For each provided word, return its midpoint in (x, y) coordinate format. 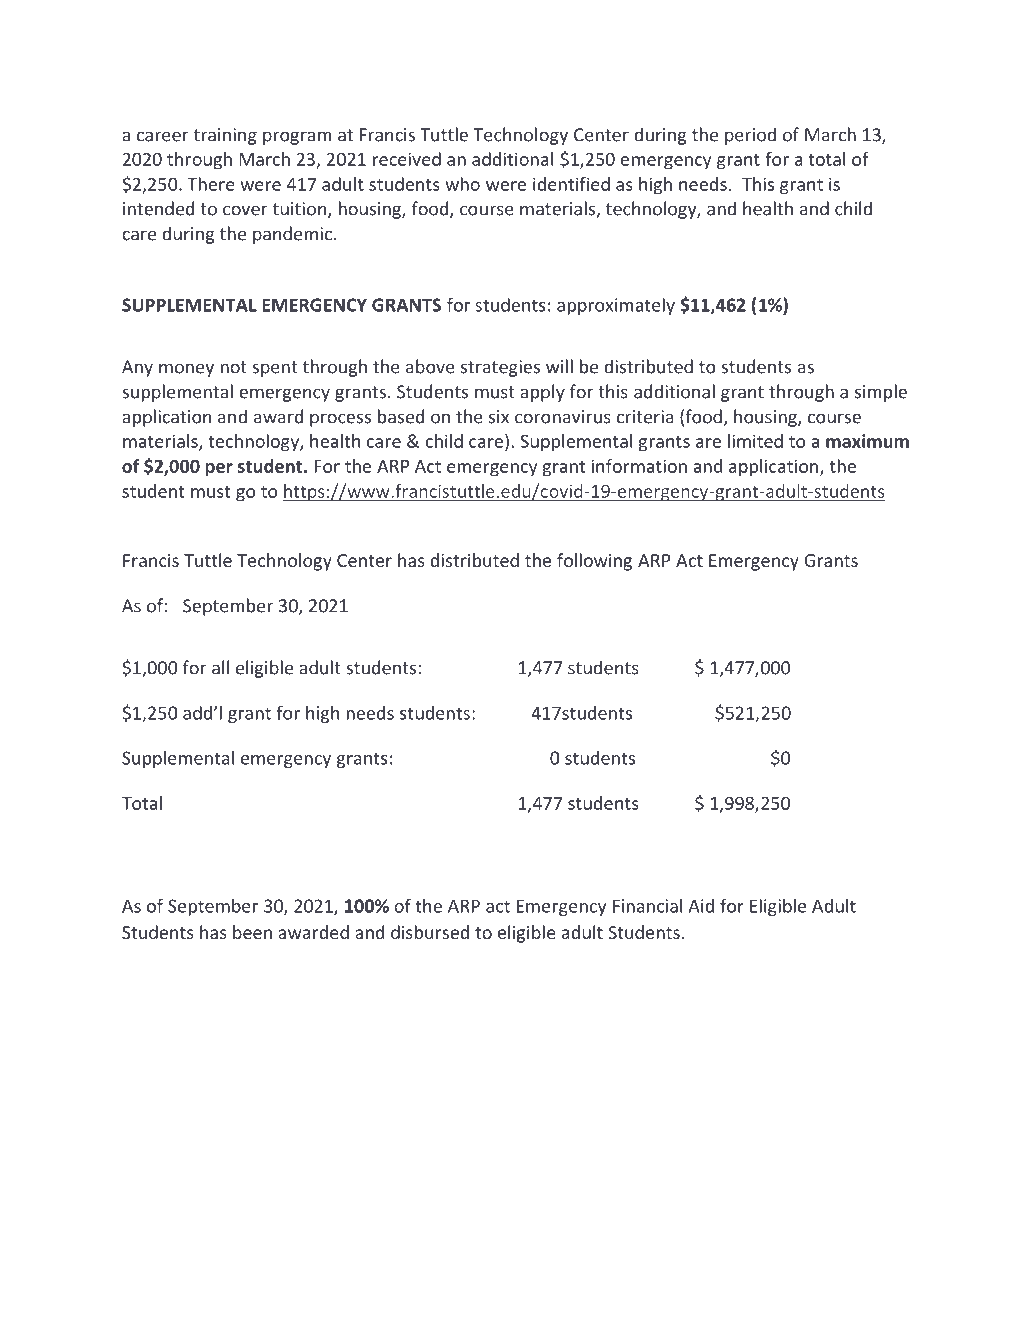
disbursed (430, 932)
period (750, 136)
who (462, 184)
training (225, 136)
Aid (701, 906)
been (252, 932)
